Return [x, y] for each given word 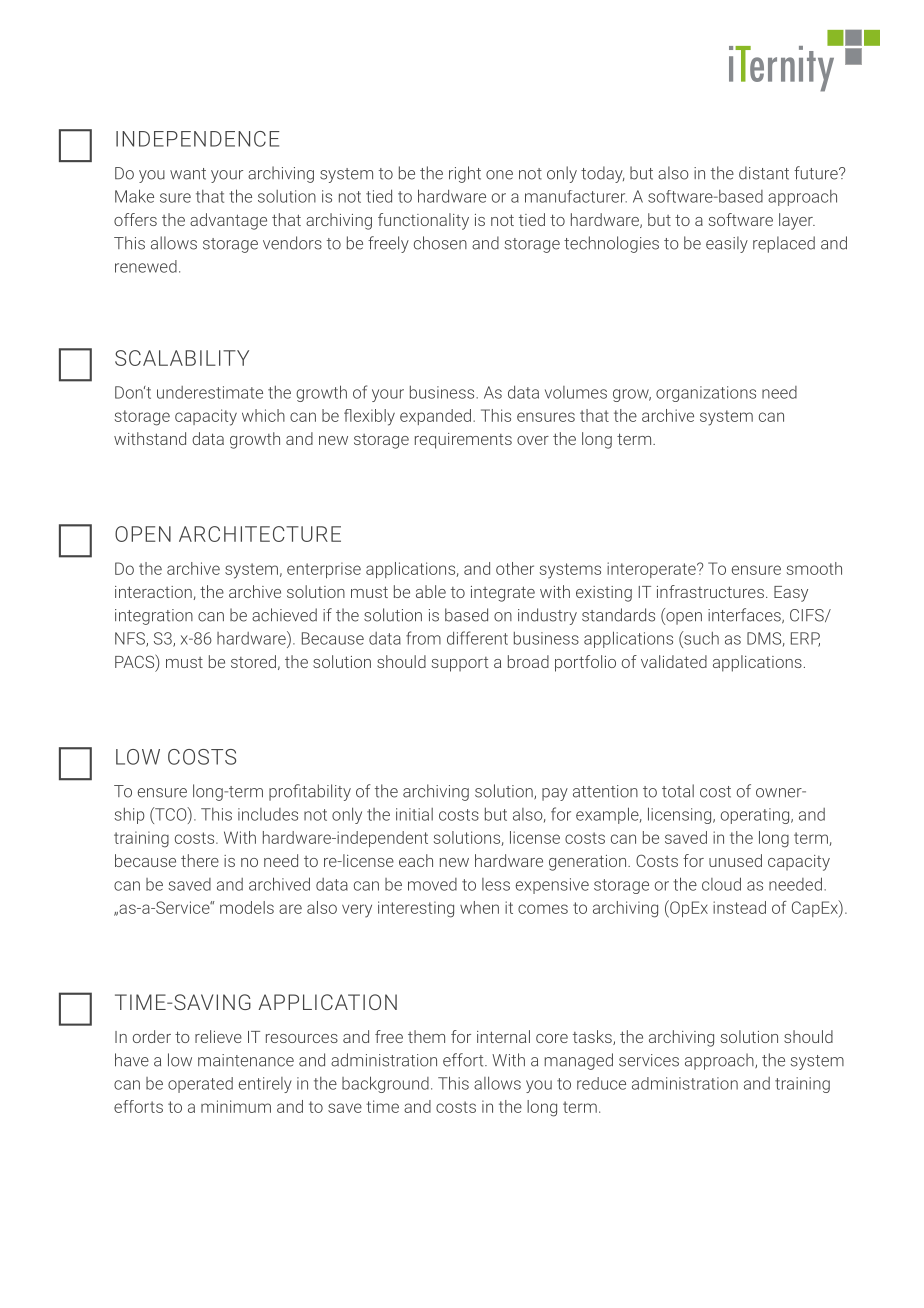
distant [764, 173]
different [477, 638]
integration [154, 617]
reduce [601, 1083]
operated [200, 1085]
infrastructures [710, 591]
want [188, 174]
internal [503, 1036]
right [465, 174]
